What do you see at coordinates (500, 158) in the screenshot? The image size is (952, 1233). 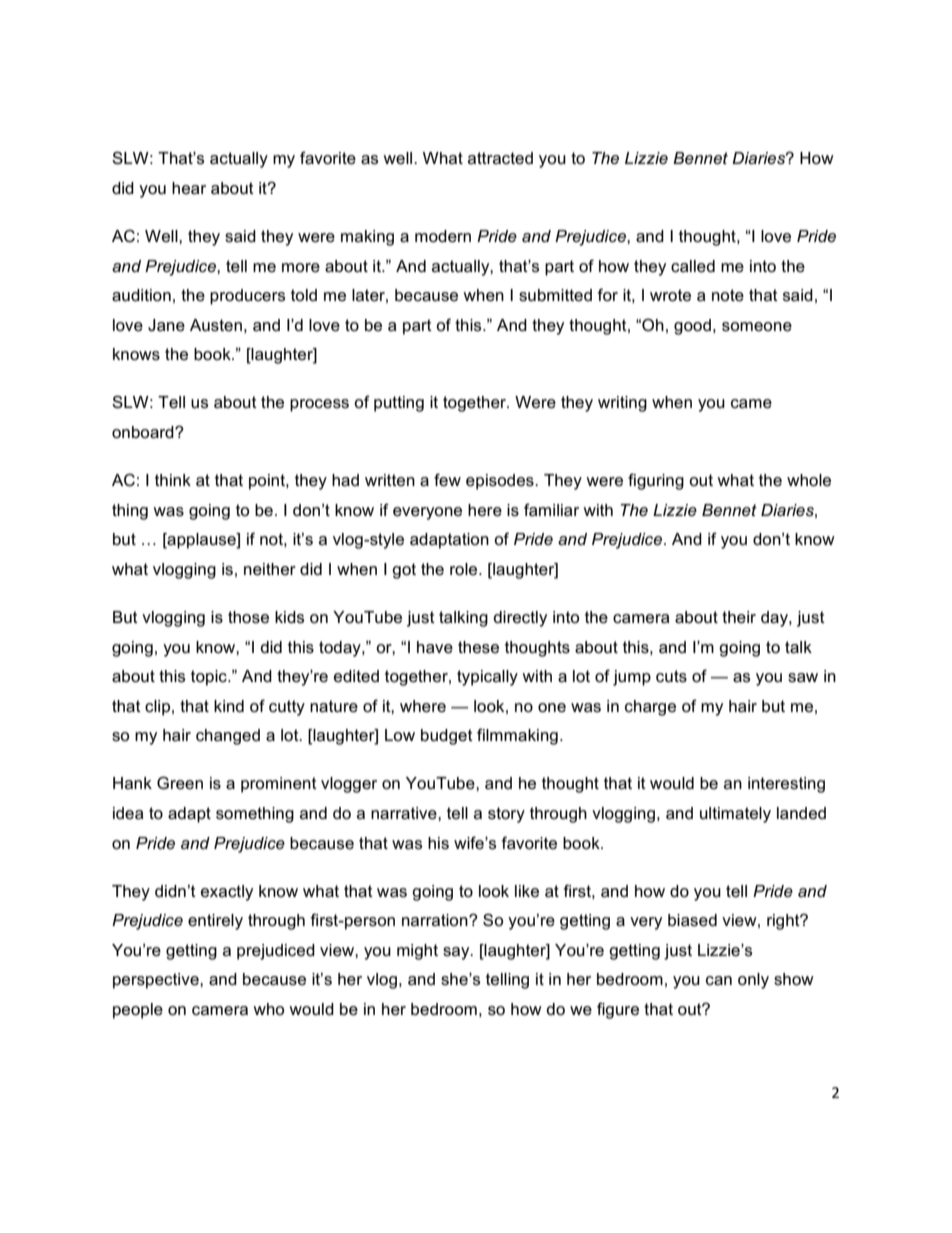 I see `attracted` at bounding box center [500, 158].
